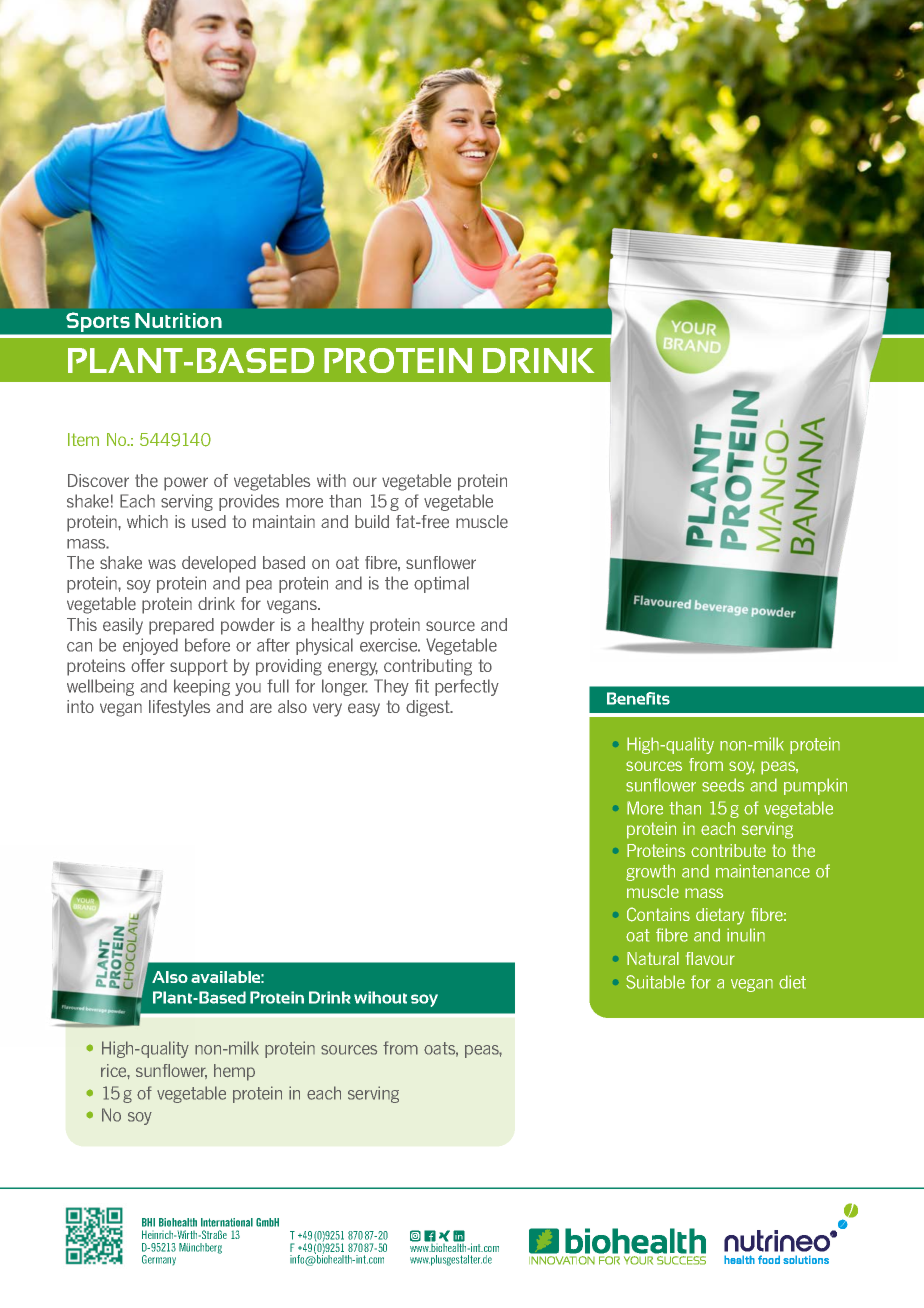 This screenshot has width=924, height=1308. What do you see at coordinates (159, 1260) in the screenshot?
I see `Germany` at bounding box center [159, 1260].
